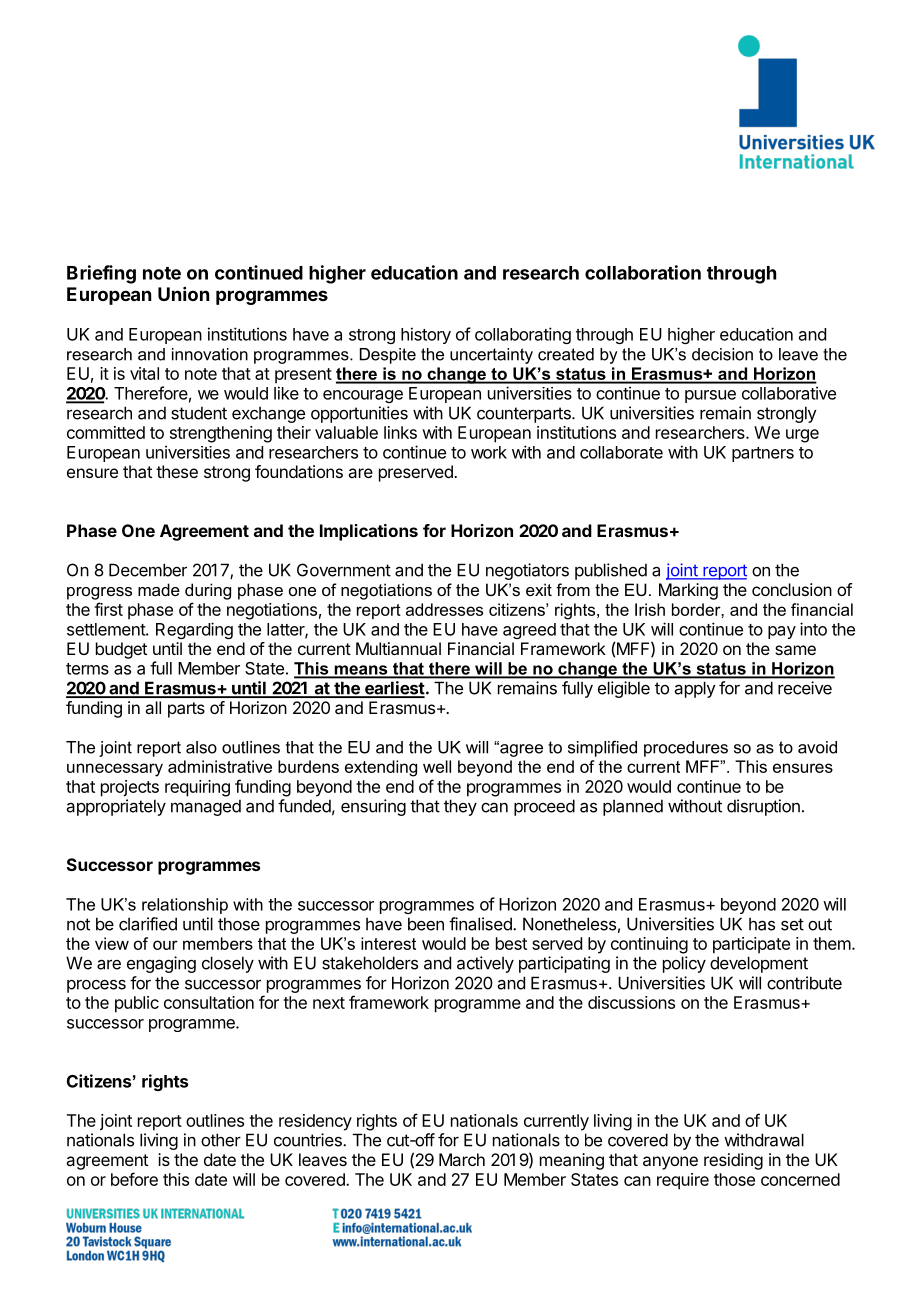  I want to click on addresses, so click(444, 609).
